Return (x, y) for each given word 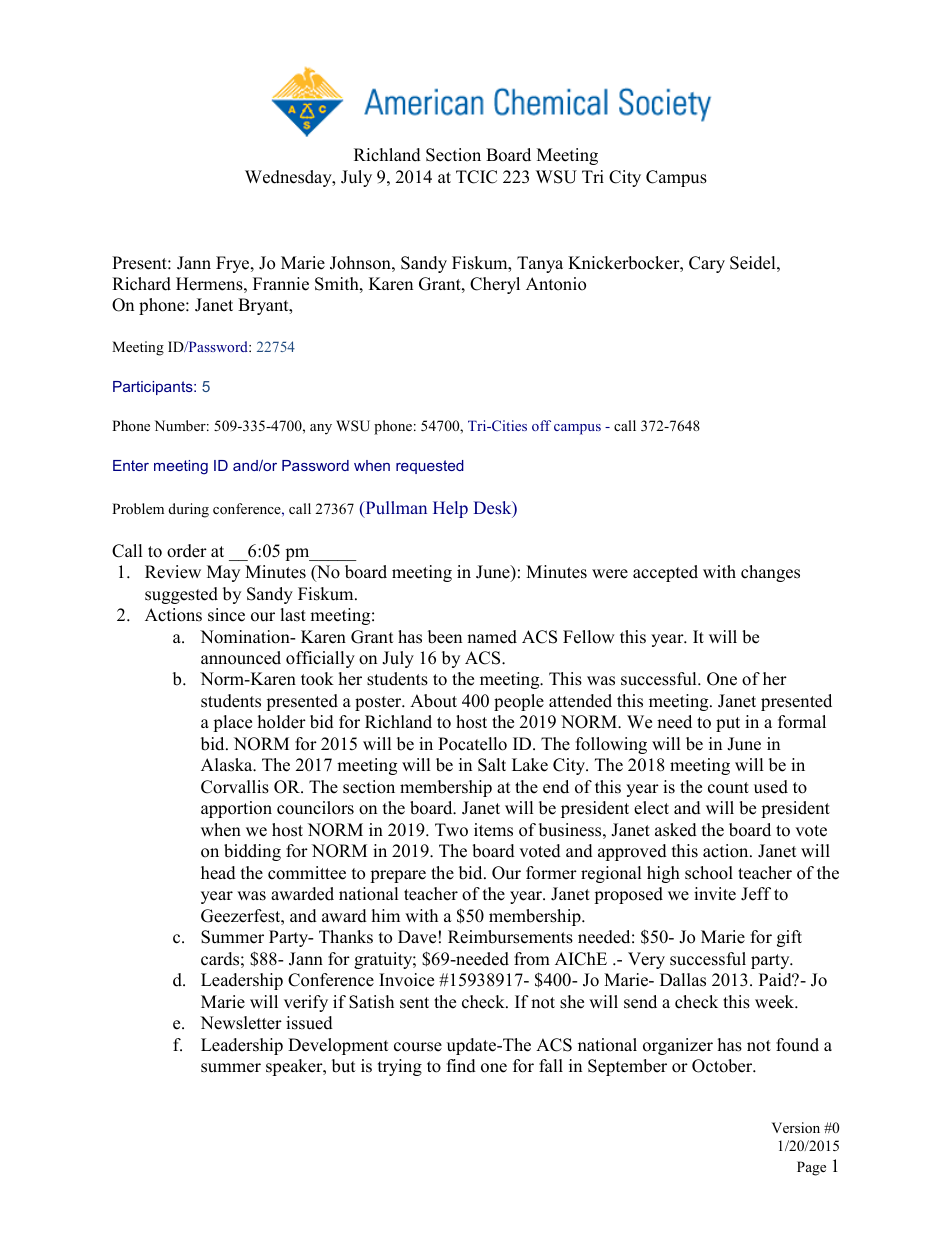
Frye (234, 264)
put (728, 724)
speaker (295, 1067)
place (232, 723)
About (433, 701)
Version (796, 1127)
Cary (707, 264)
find (461, 1066)
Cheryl (495, 285)
